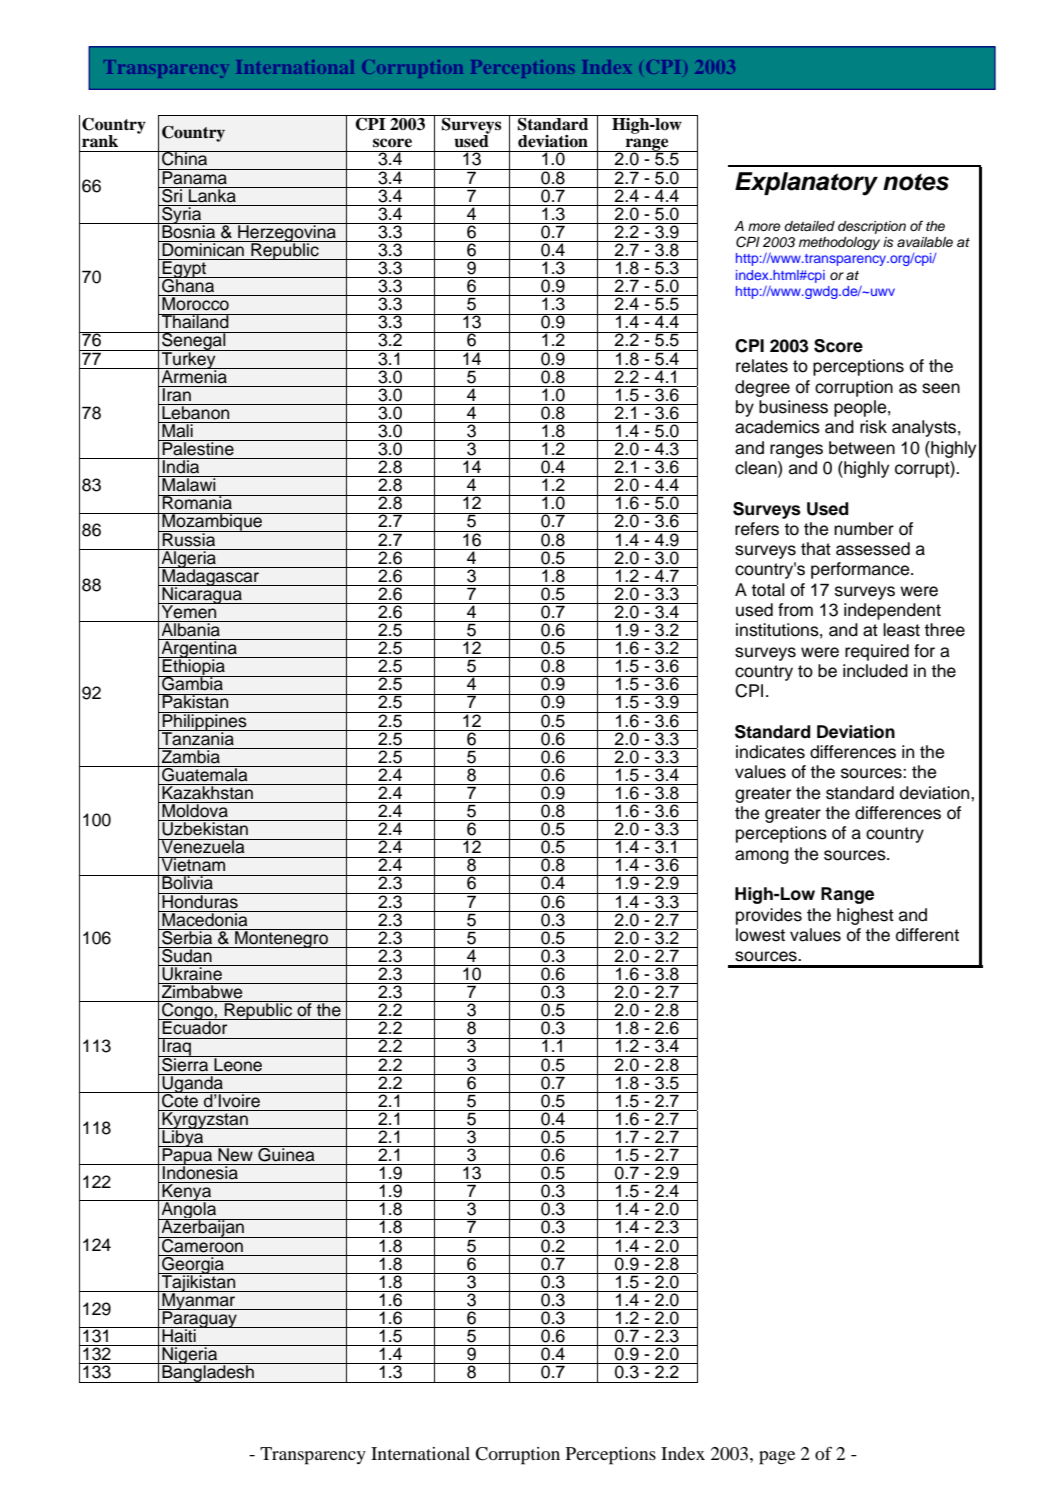 Image resolution: width=1051 pixels, height=1487 pixels. Describe the element at coordinates (205, 1120) in the screenshot. I see `Kyrgyzstan` at that location.
